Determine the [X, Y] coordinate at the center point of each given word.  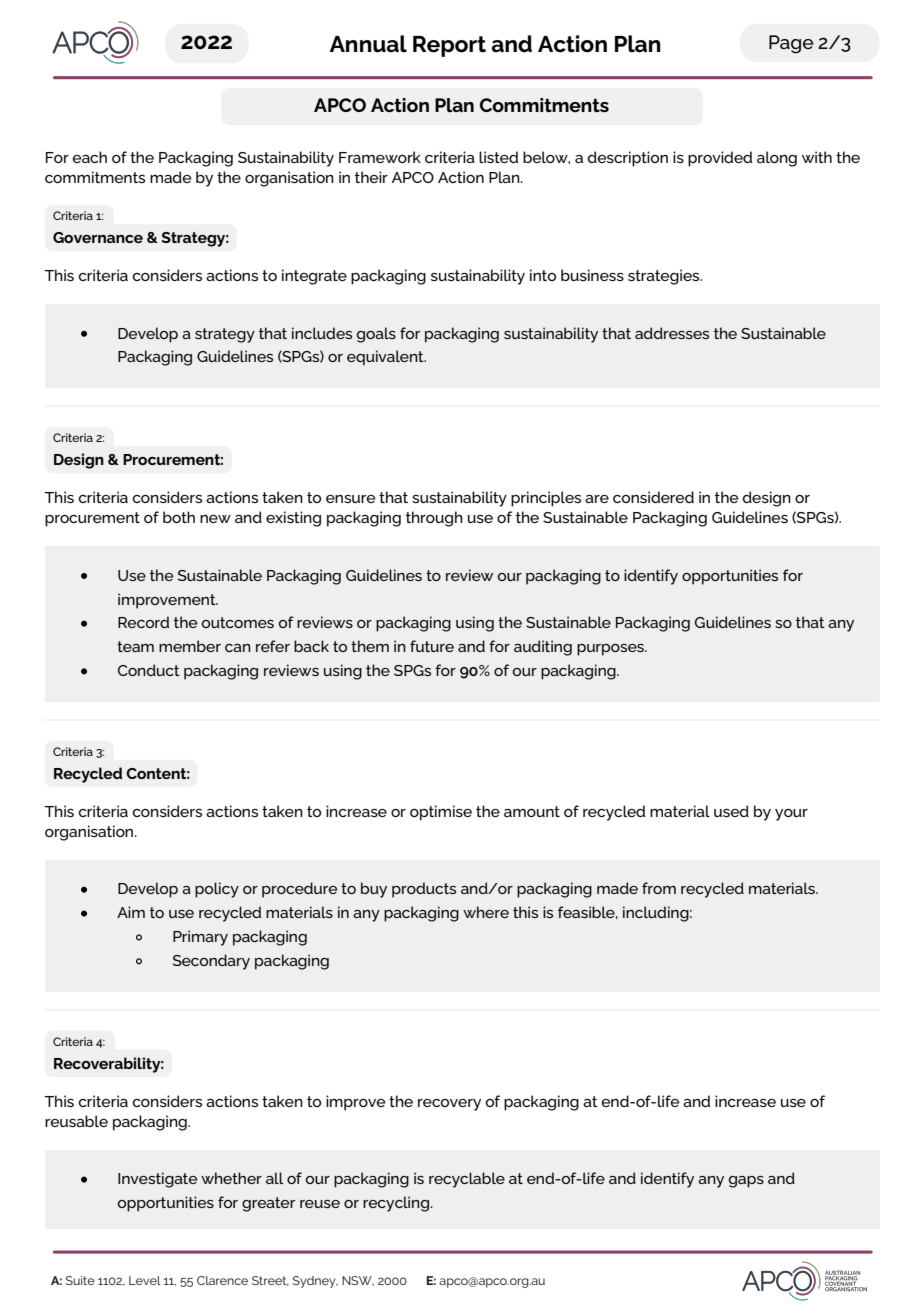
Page [791, 44]
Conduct [149, 670]
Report [449, 46]
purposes [611, 650]
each [90, 157]
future [432, 646]
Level [145, 1280]
